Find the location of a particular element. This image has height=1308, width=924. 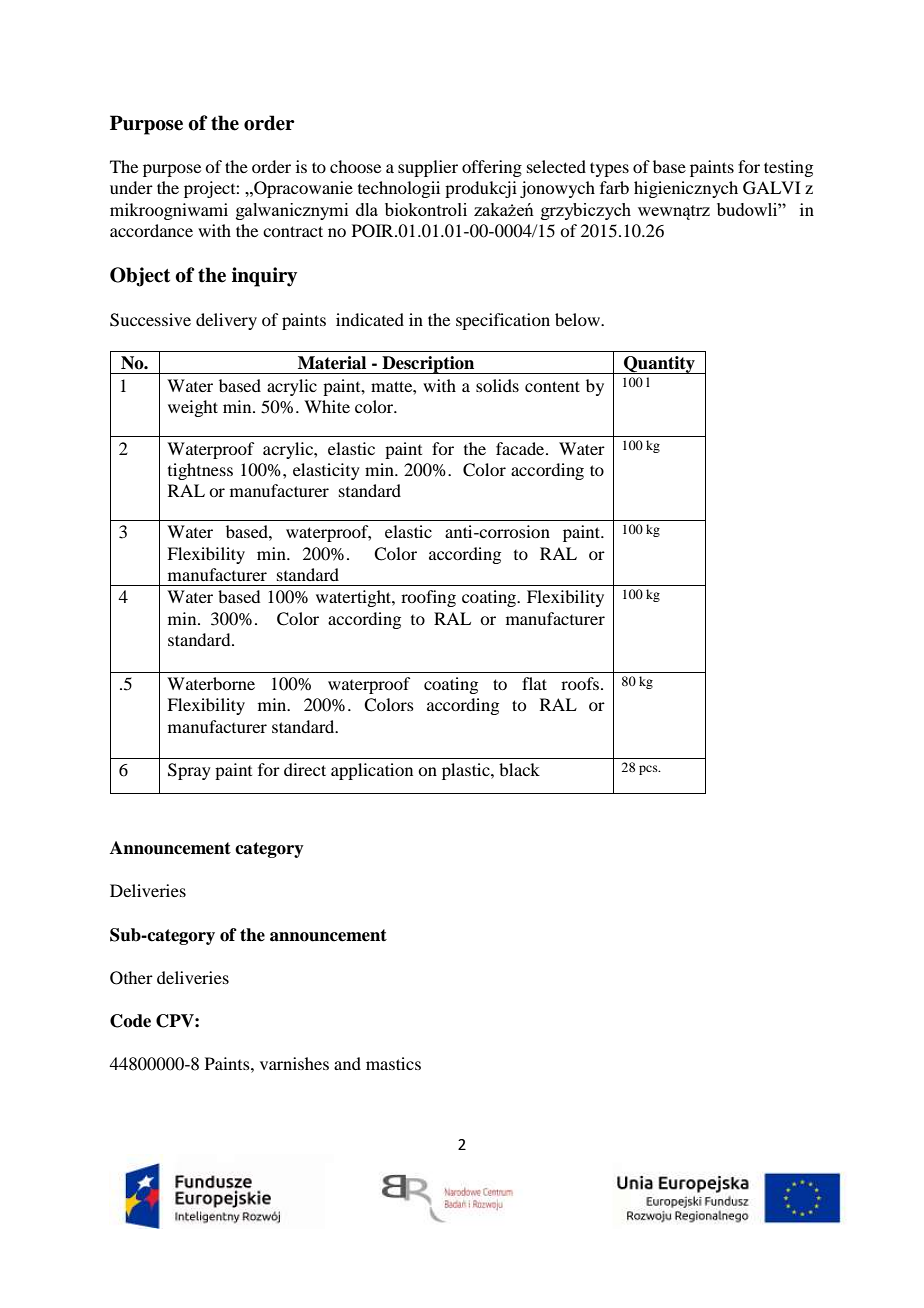

supplier is located at coordinates (428, 168).
